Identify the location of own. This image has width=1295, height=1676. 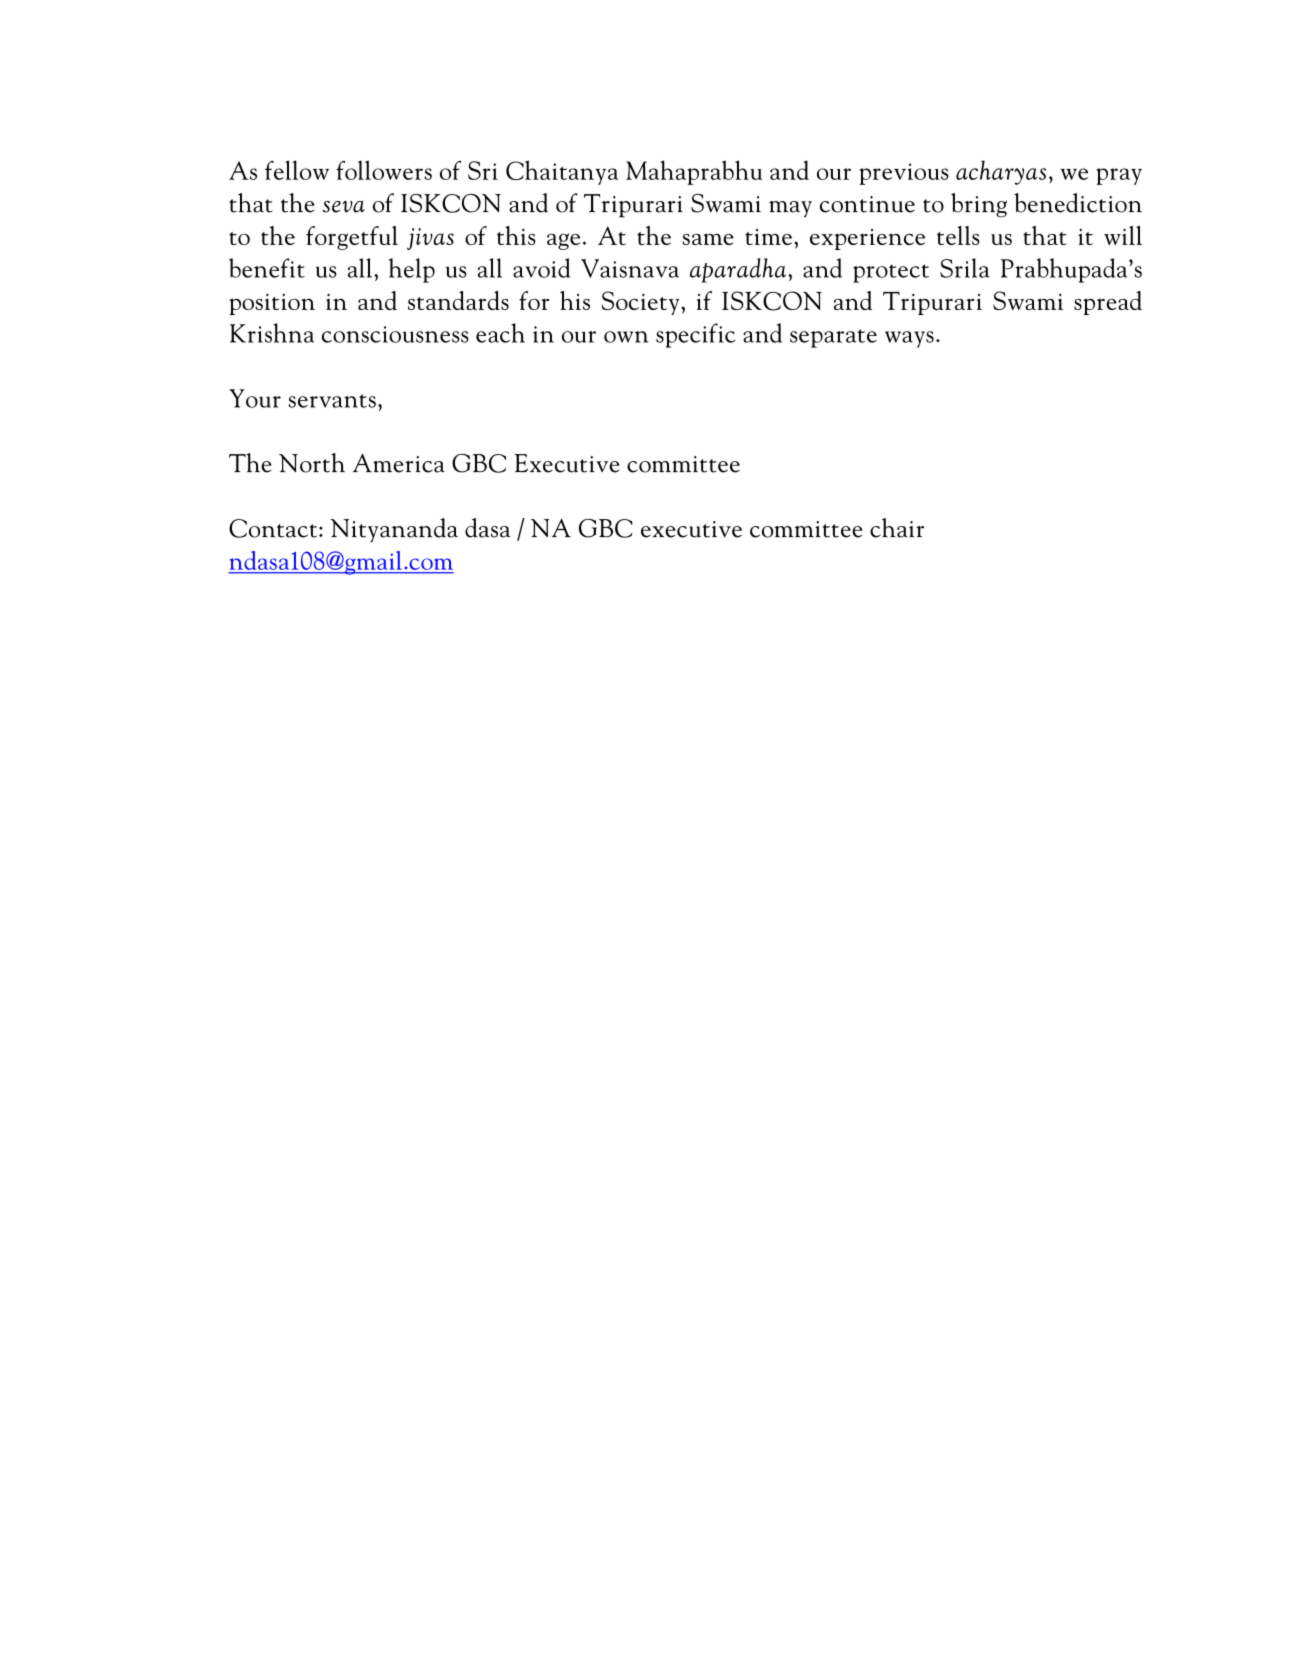
(626, 337).
